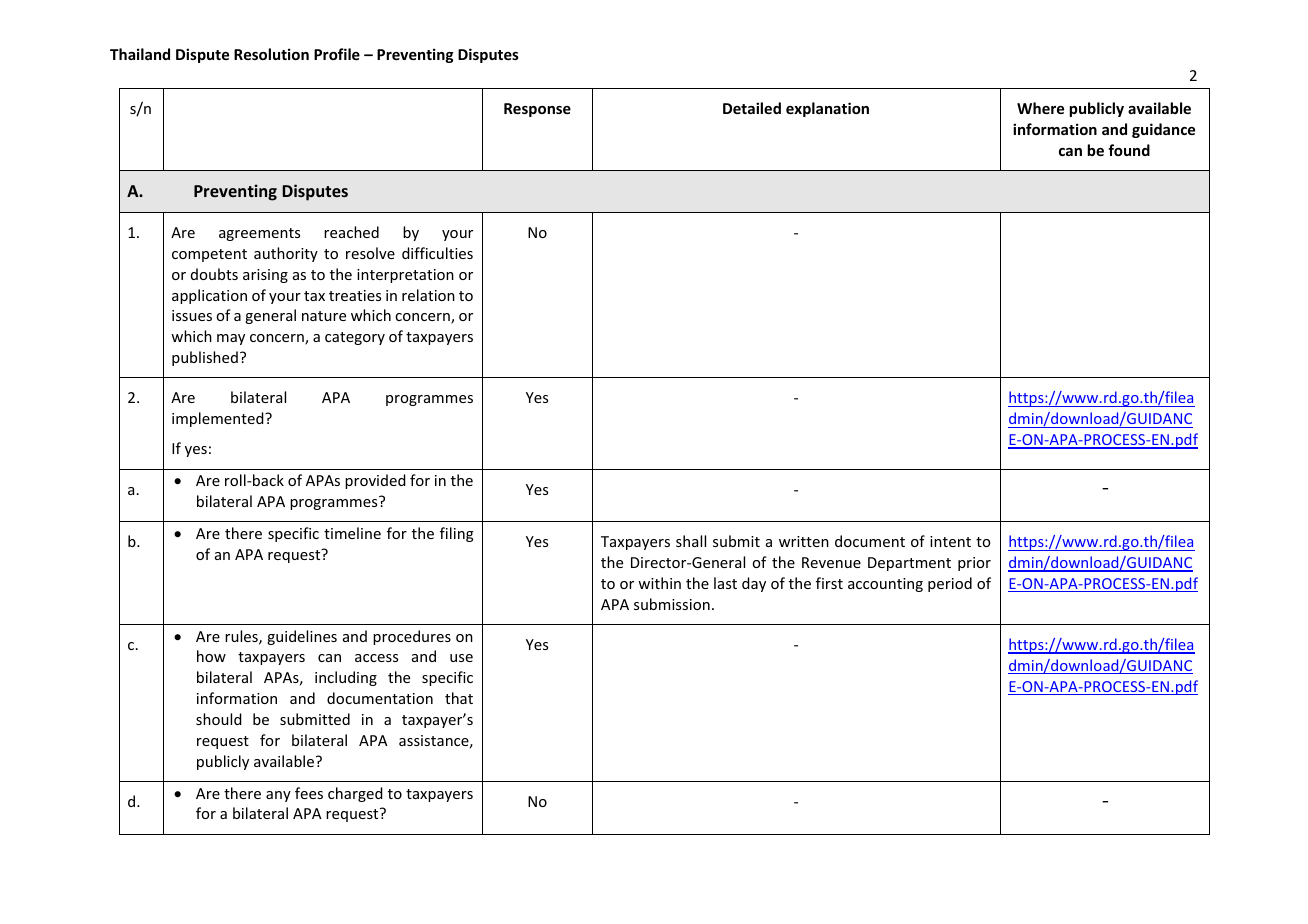 The image size is (1308, 924). What do you see at coordinates (459, 698) in the image?
I see `that` at bounding box center [459, 698].
